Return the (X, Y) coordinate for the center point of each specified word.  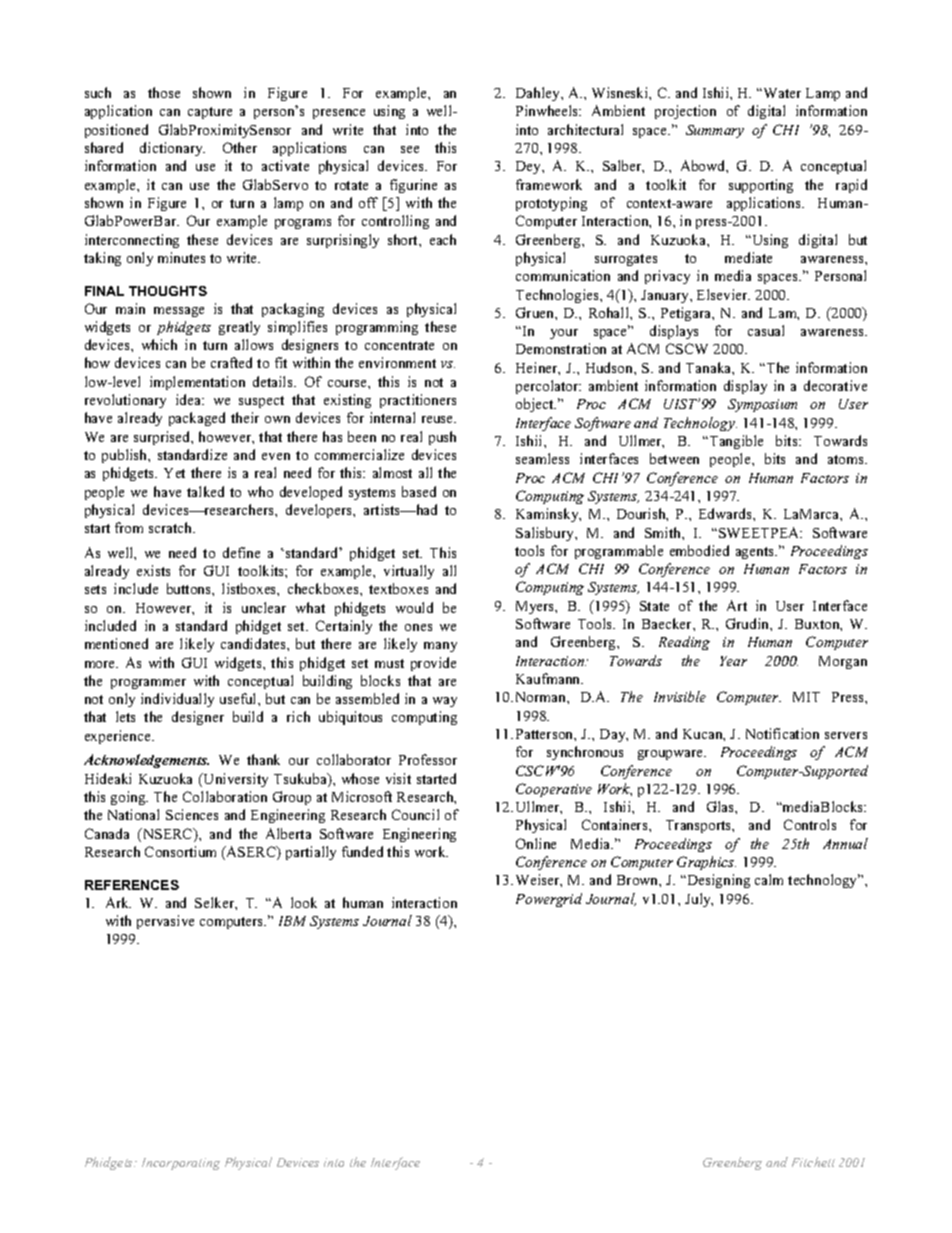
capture (210, 113)
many (440, 647)
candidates (254, 643)
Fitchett (813, 1162)
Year (733, 661)
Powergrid (549, 900)
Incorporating (181, 1164)
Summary (715, 131)
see (410, 149)
